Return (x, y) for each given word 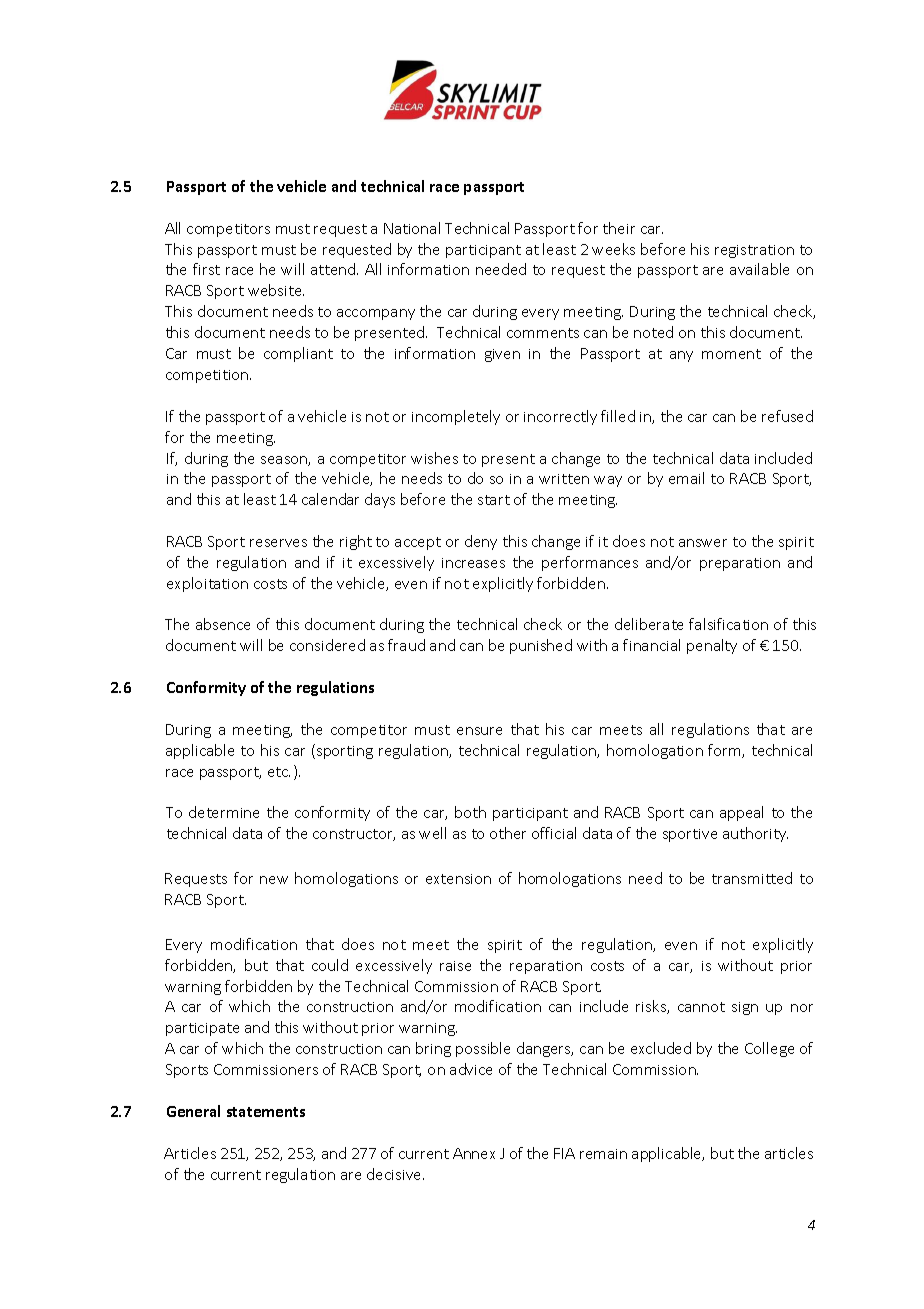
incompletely (456, 417)
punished (541, 646)
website (276, 290)
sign (745, 1008)
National (412, 228)
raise (455, 966)
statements (266, 1112)
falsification (728, 624)
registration (754, 251)
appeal (741, 813)
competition (208, 376)
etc (279, 772)
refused (787, 416)
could (330, 965)
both (470, 812)
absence (223, 624)
